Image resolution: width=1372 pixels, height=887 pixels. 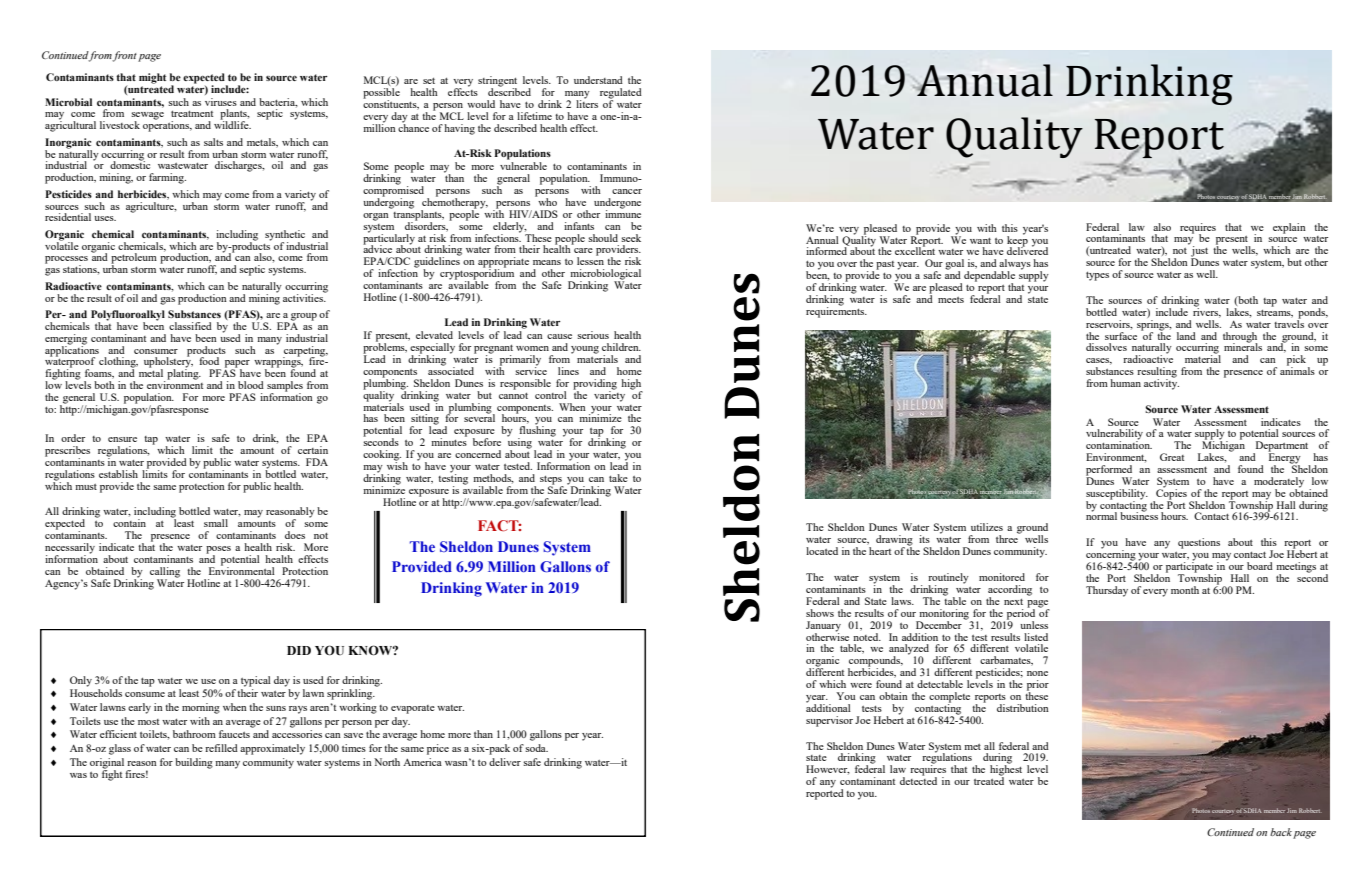 What do you see at coordinates (618, 478) in the screenshot?
I see `take` at bounding box center [618, 478].
